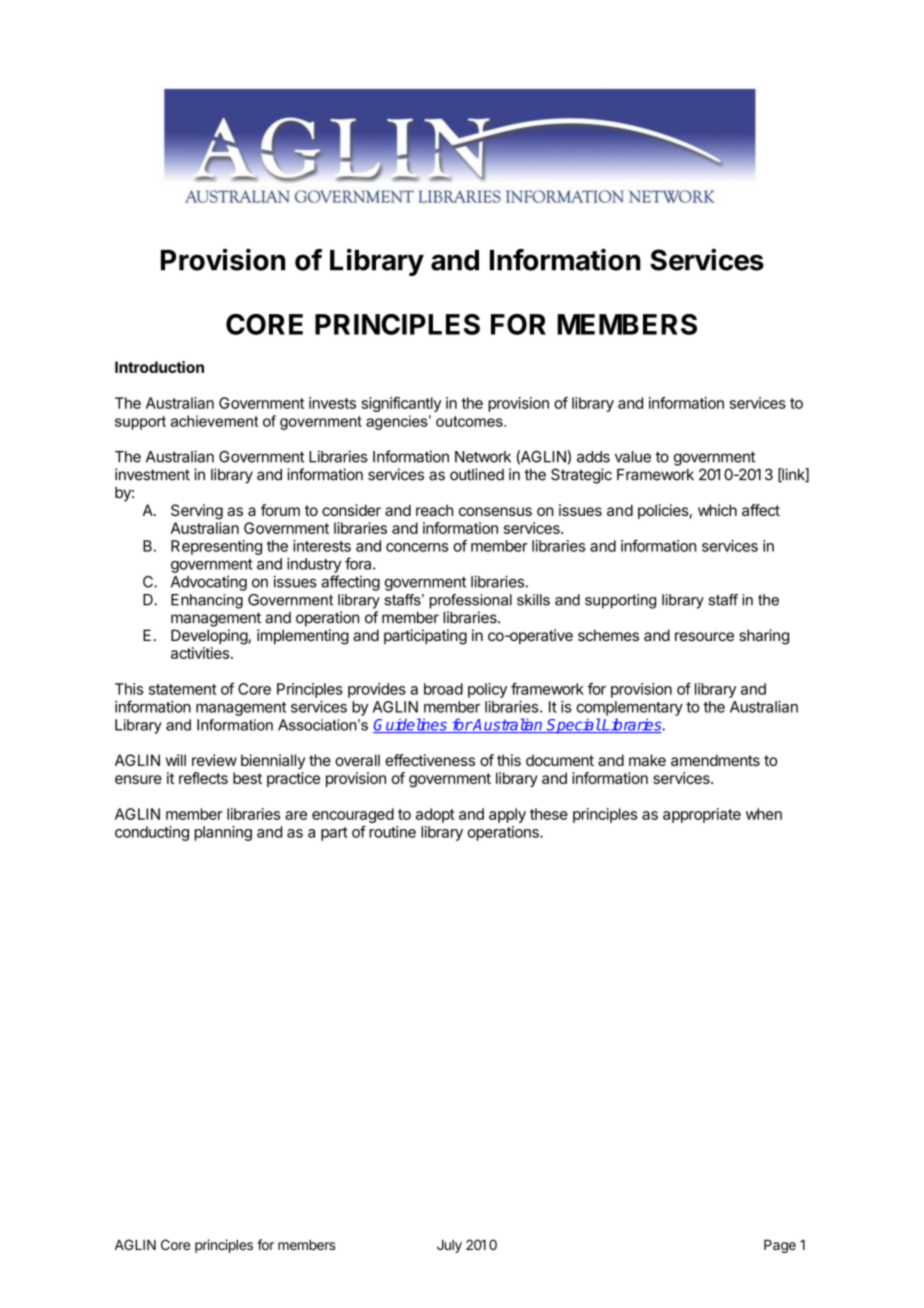  I want to click on conducting, so click(152, 833).
